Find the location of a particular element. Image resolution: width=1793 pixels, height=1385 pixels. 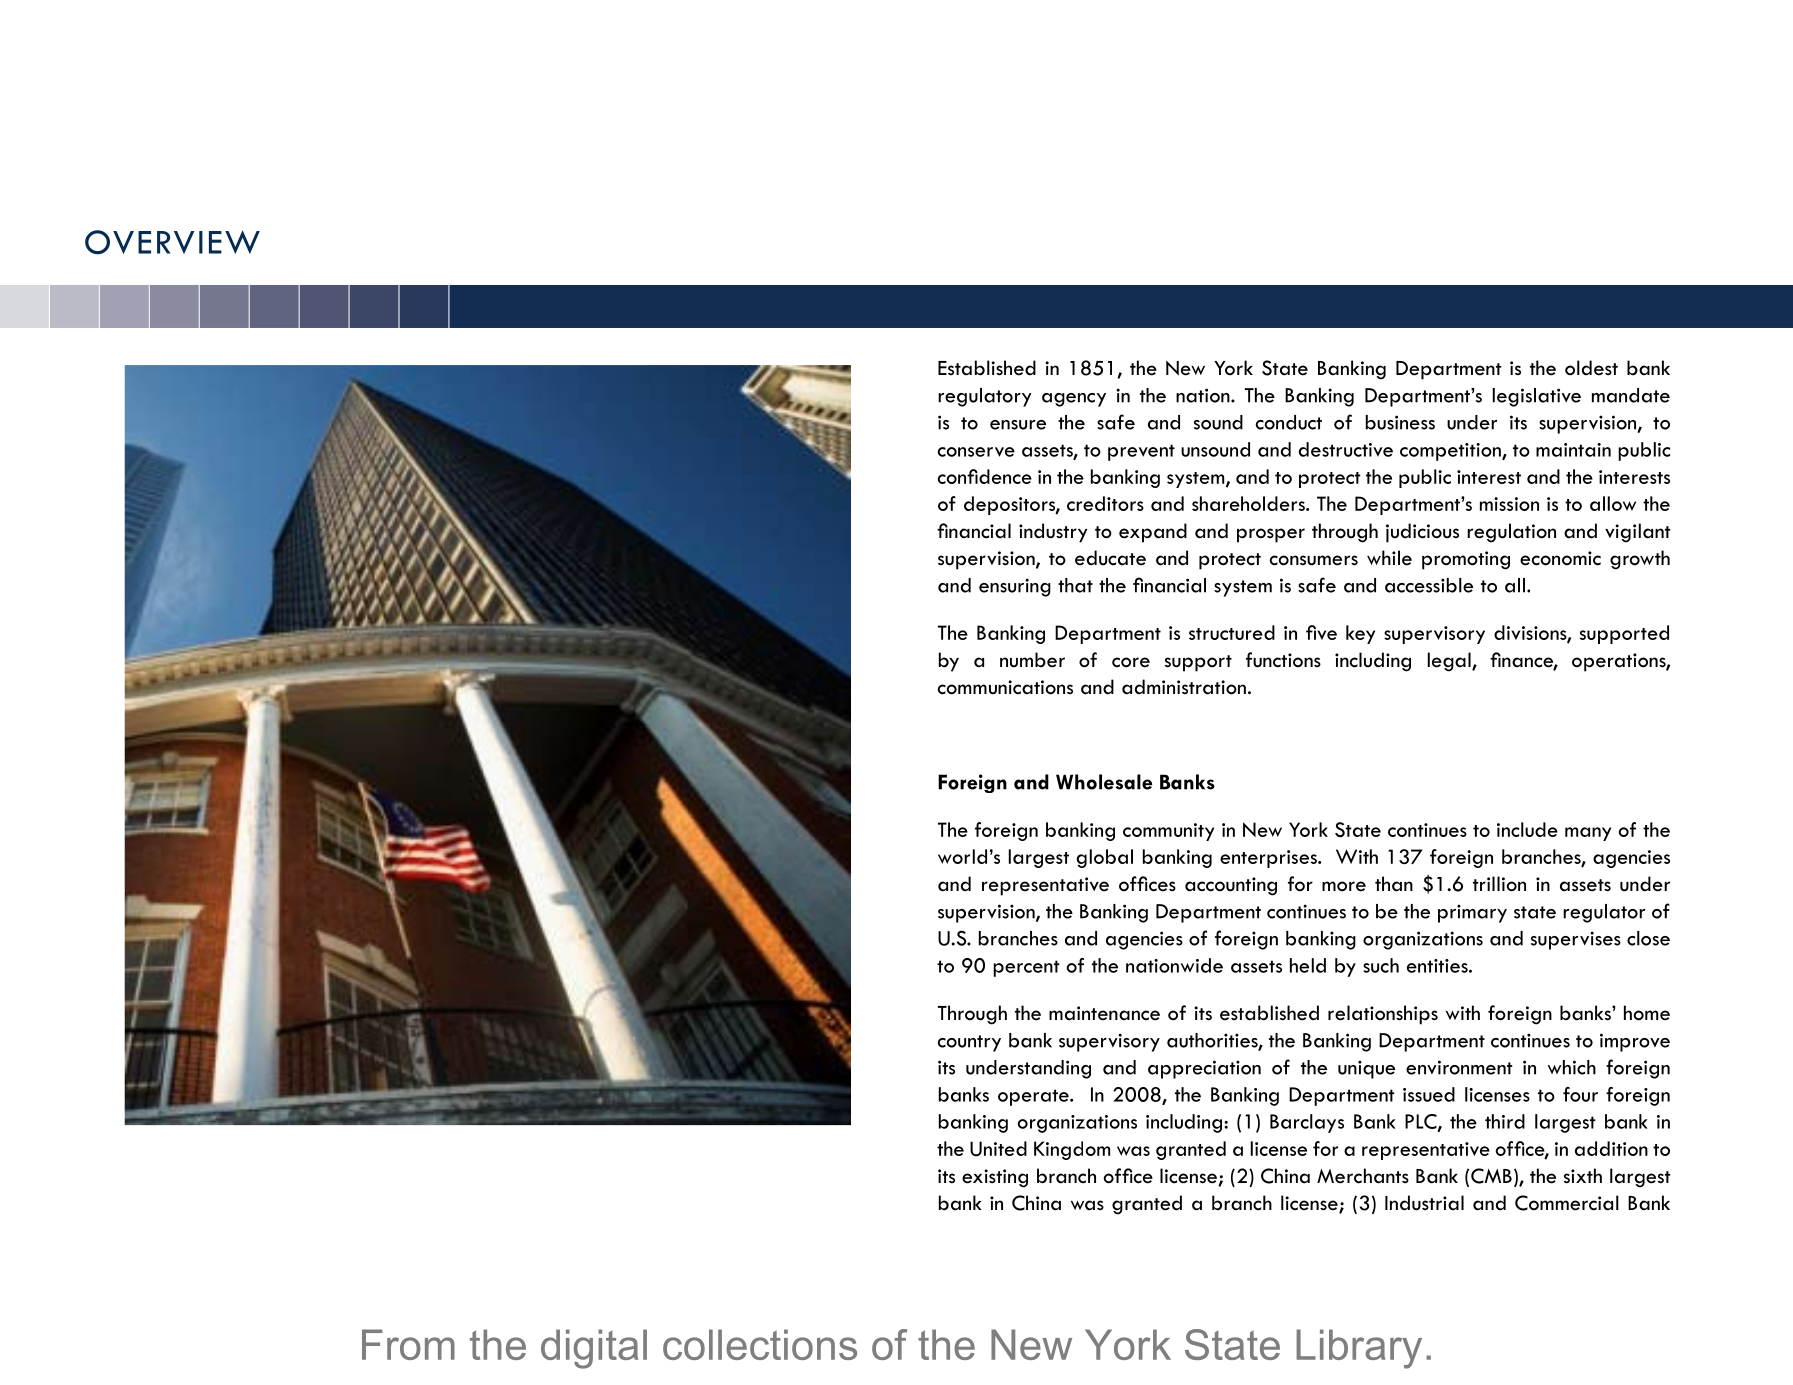

Wholesale is located at coordinates (1104, 782).
